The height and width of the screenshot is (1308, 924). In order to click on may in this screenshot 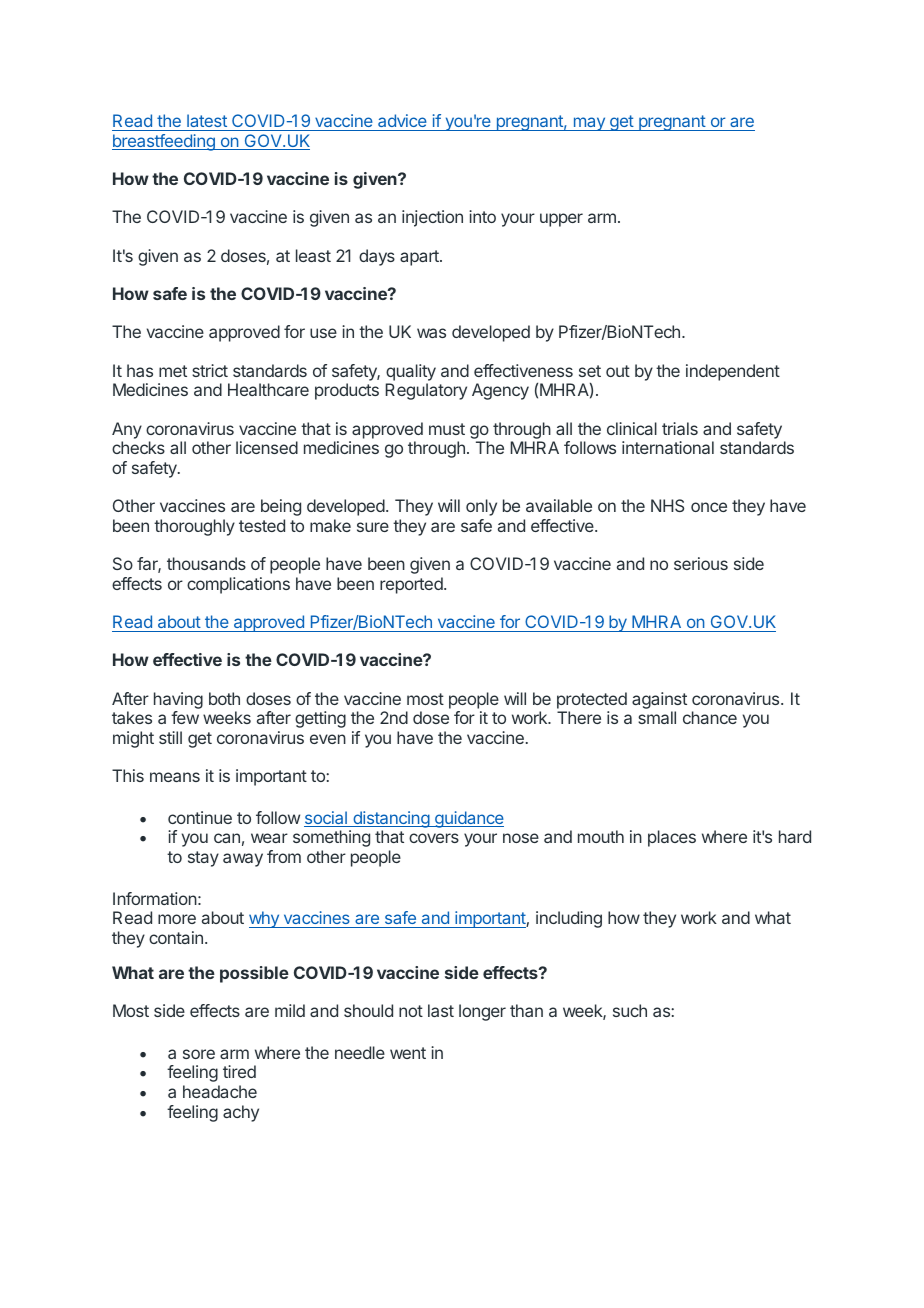, I will do `click(589, 124)`.
